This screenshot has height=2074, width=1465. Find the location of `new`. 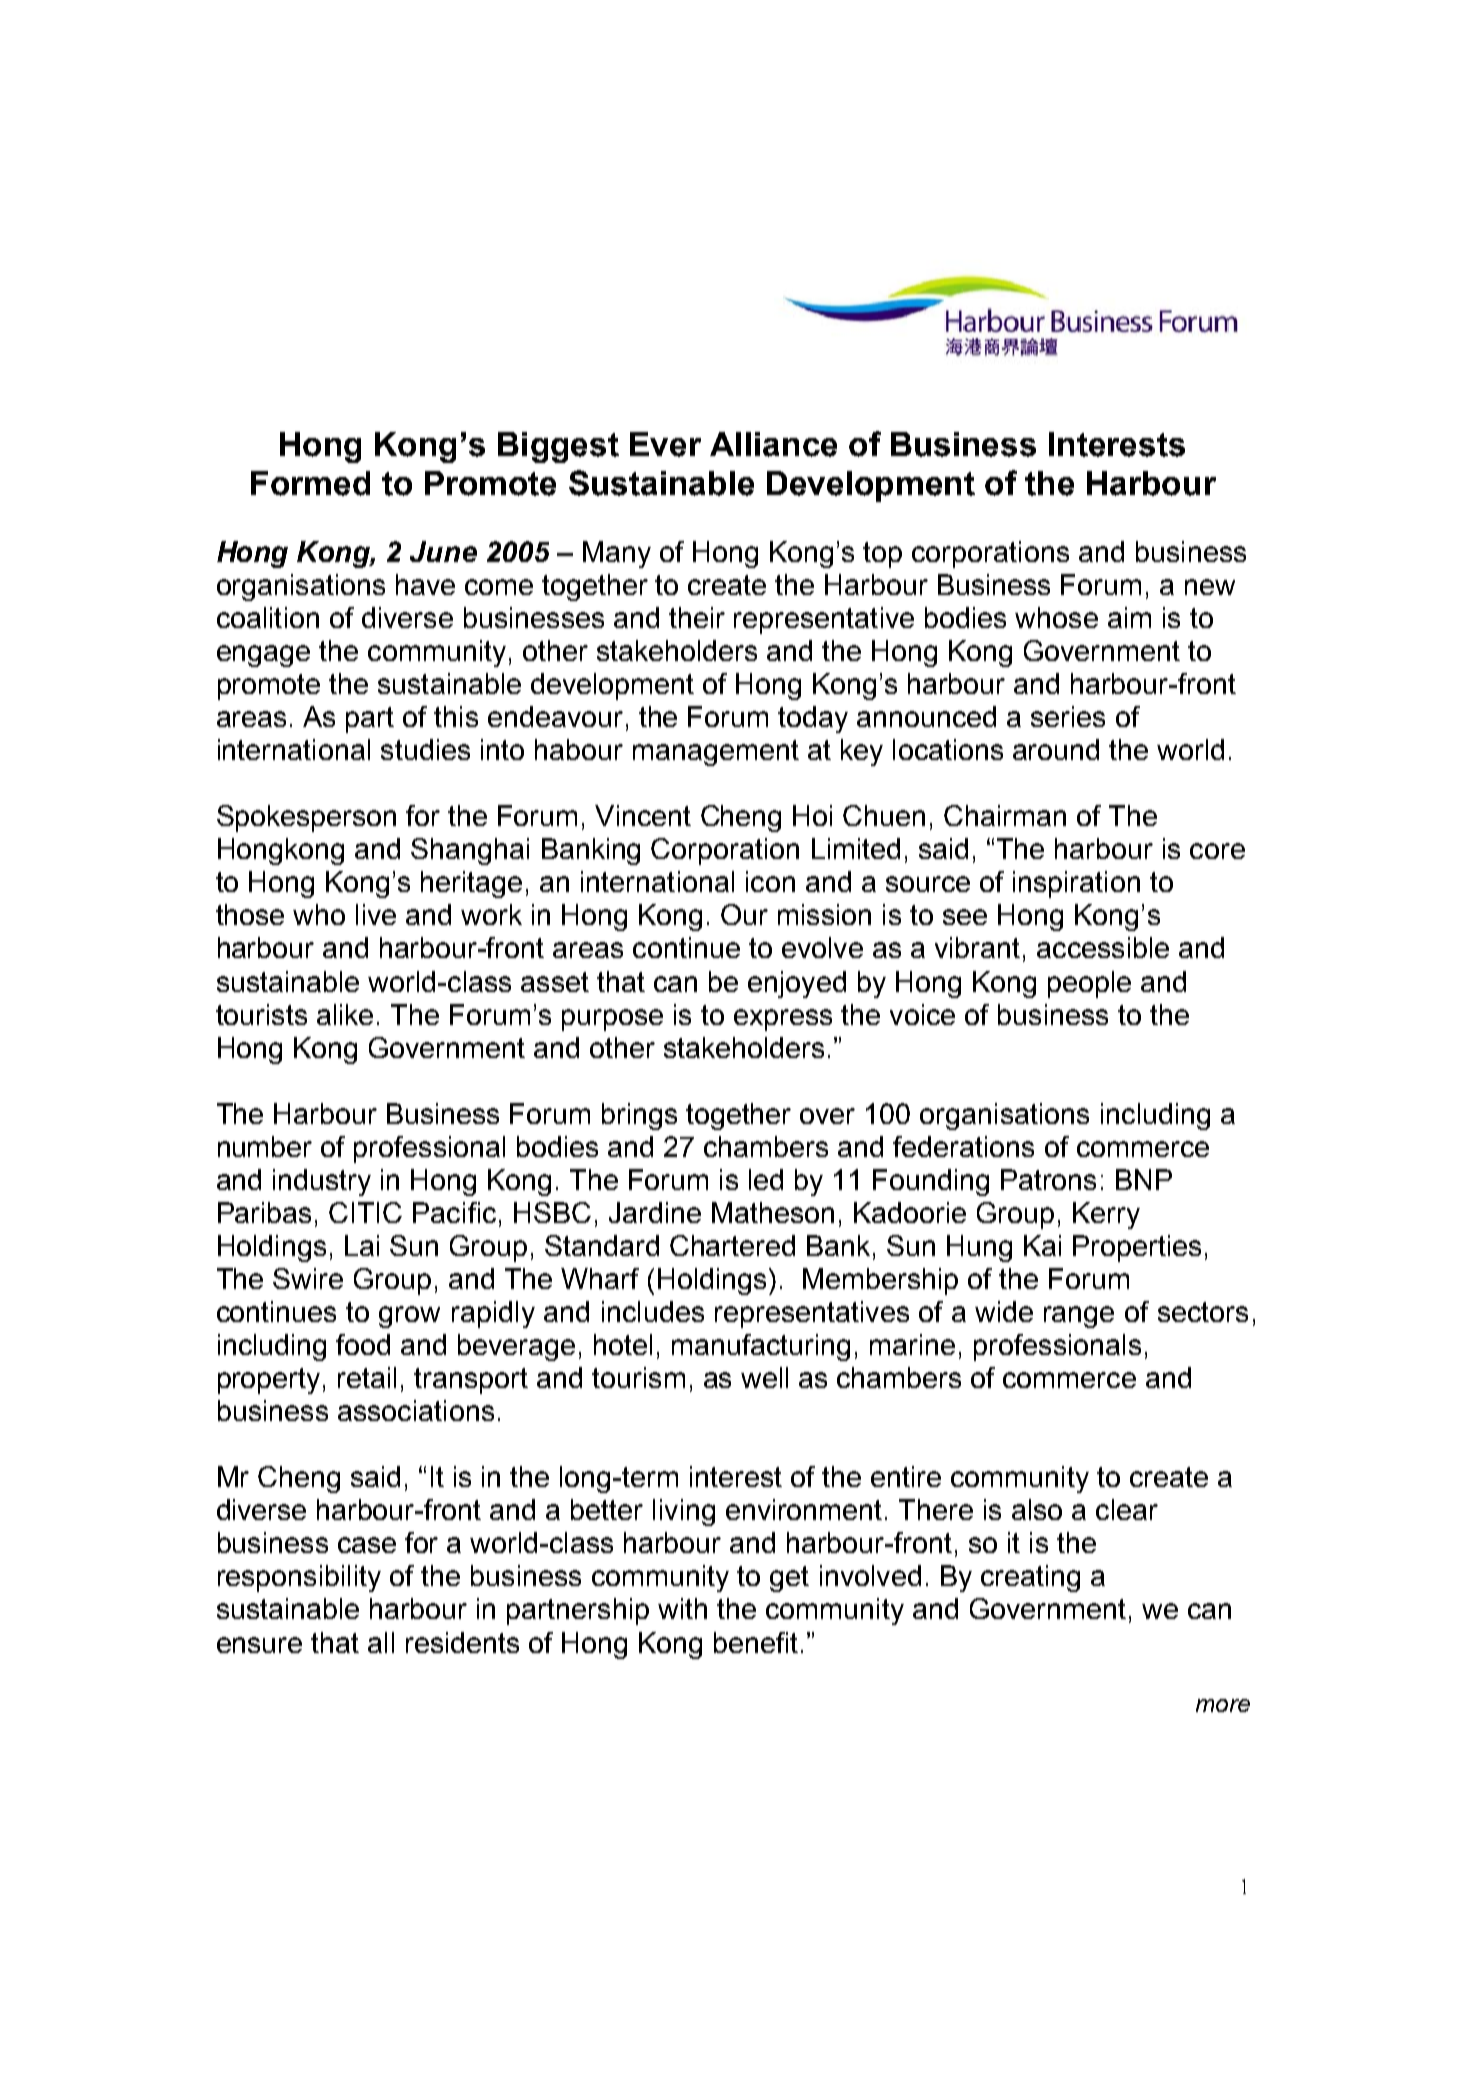

new is located at coordinates (1210, 587).
